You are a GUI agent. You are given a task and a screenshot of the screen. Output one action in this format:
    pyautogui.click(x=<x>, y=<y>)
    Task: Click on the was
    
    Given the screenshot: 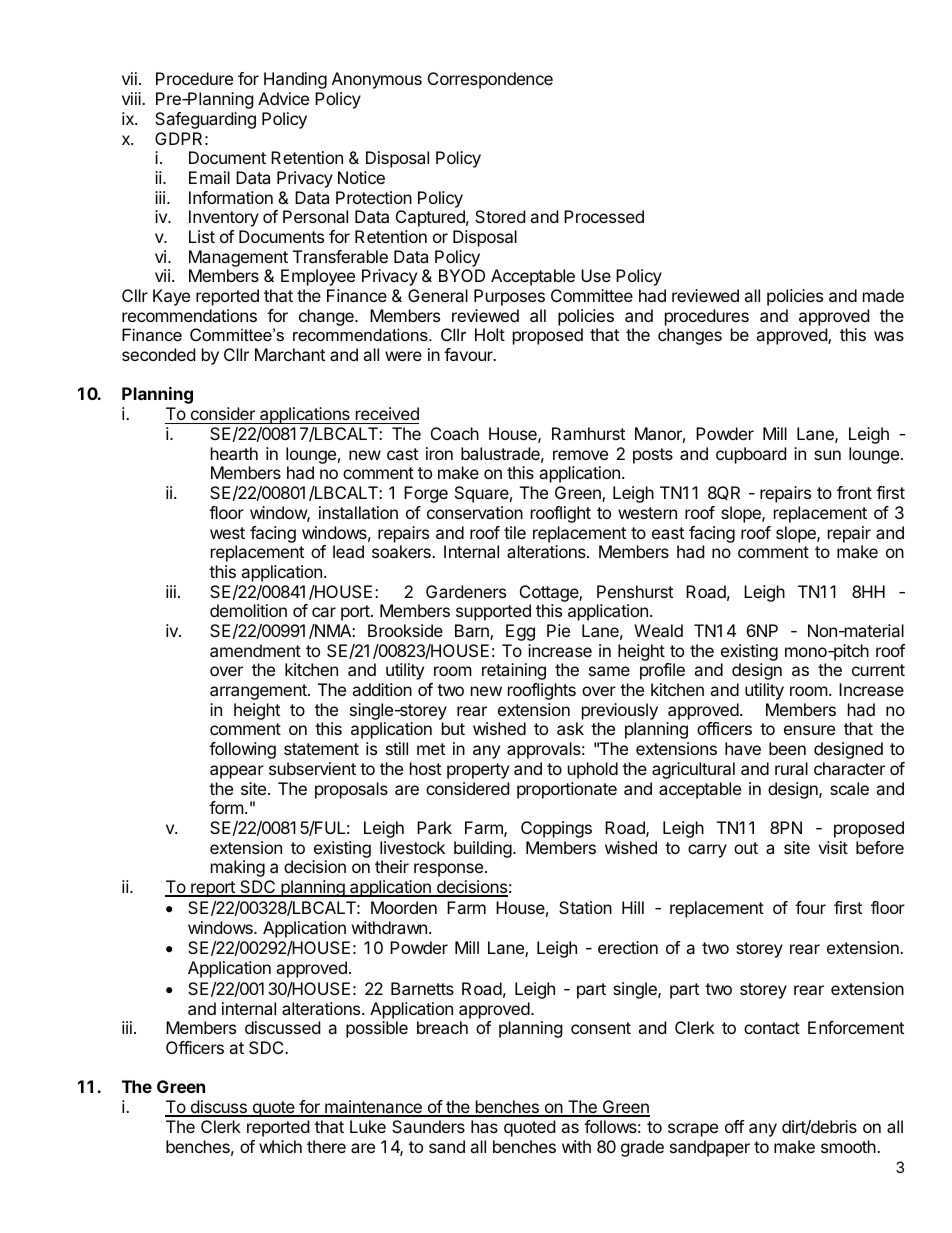 What is the action you would take?
    pyautogui.click(x=889, y=336)
